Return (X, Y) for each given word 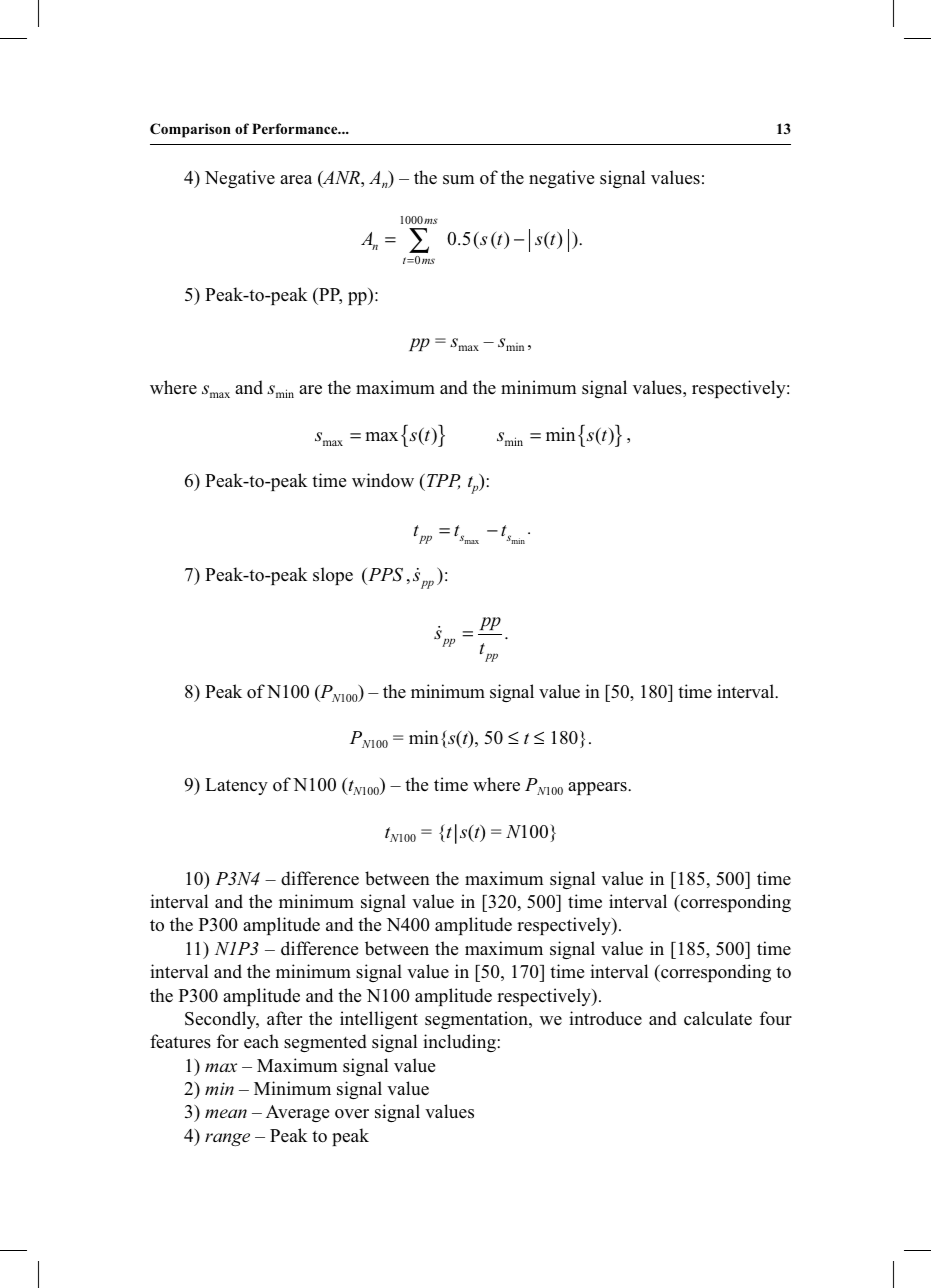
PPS (384, 575)
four (776, 1018)
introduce (605, 1018)
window (383, 480)
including (459, 1043)
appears (598, 788)
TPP (442, 481)
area (296, 180)
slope (333, 576)
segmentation (477, 1020)
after (284, 1018)
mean (226, 1113)
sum (458, 180)
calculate (718, 1018)
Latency (236, 786)
